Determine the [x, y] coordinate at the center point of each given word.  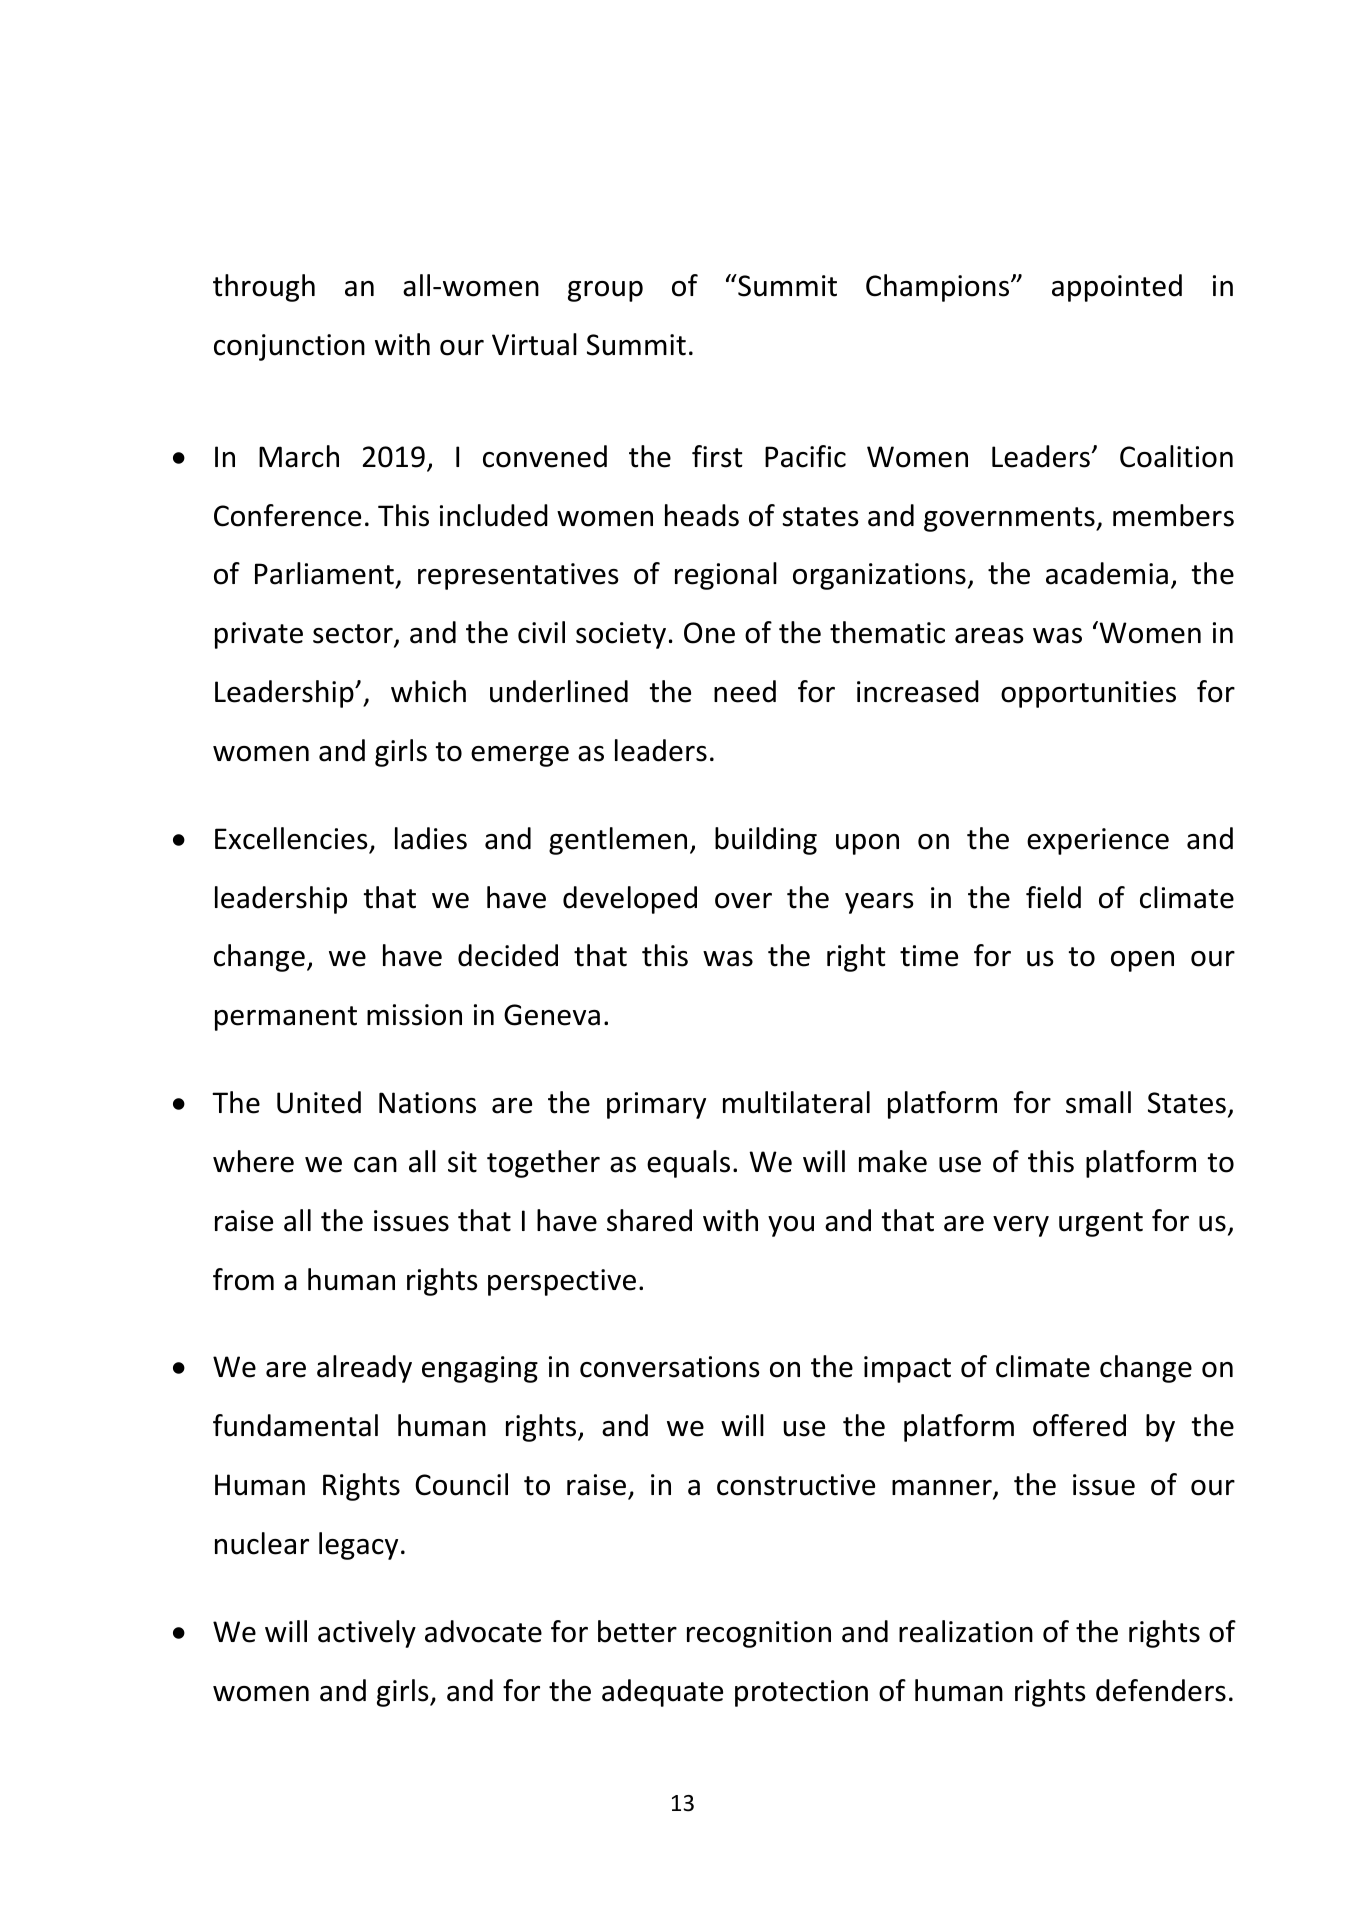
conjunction [289, 347]
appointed [1117, 288]
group [605, 291]
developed [630, 900]
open [1142, 961]
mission [414, 1015]
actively [367, 1634]
